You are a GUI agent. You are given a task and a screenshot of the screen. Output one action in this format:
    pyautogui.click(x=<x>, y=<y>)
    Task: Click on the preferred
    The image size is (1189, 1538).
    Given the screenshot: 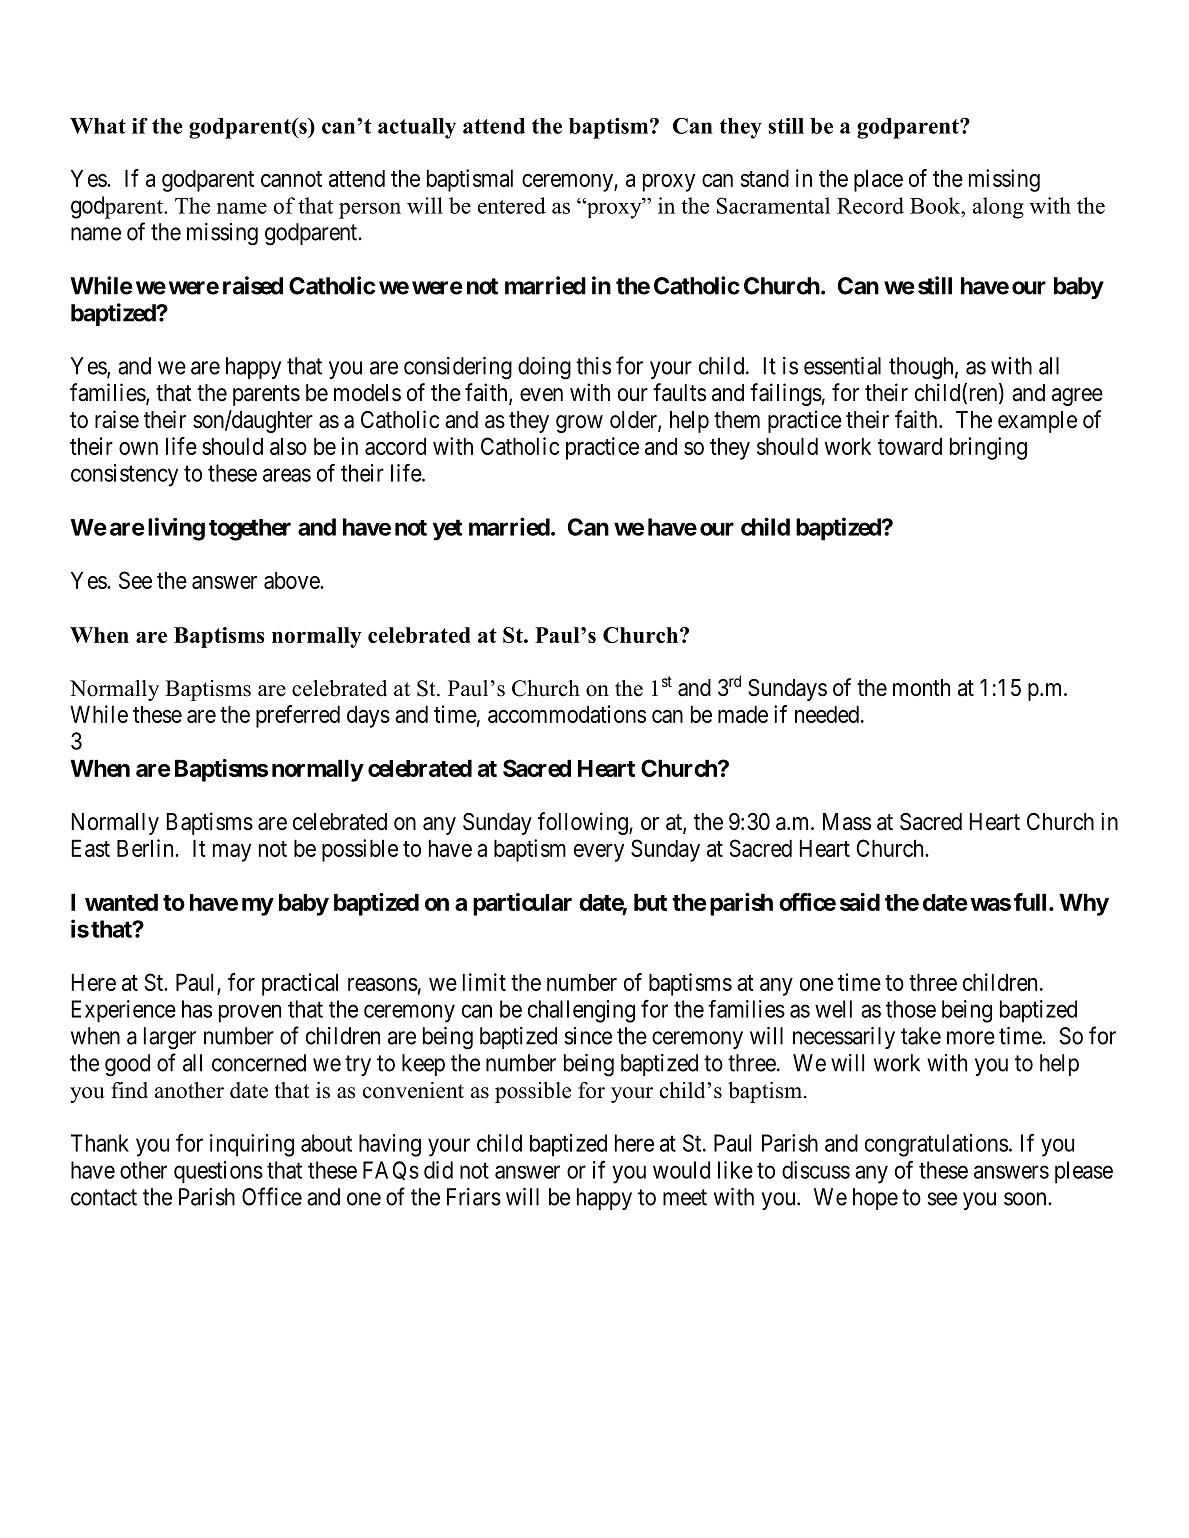 What is the action you would take?
    pyautogui.click(x=298, y=716)
